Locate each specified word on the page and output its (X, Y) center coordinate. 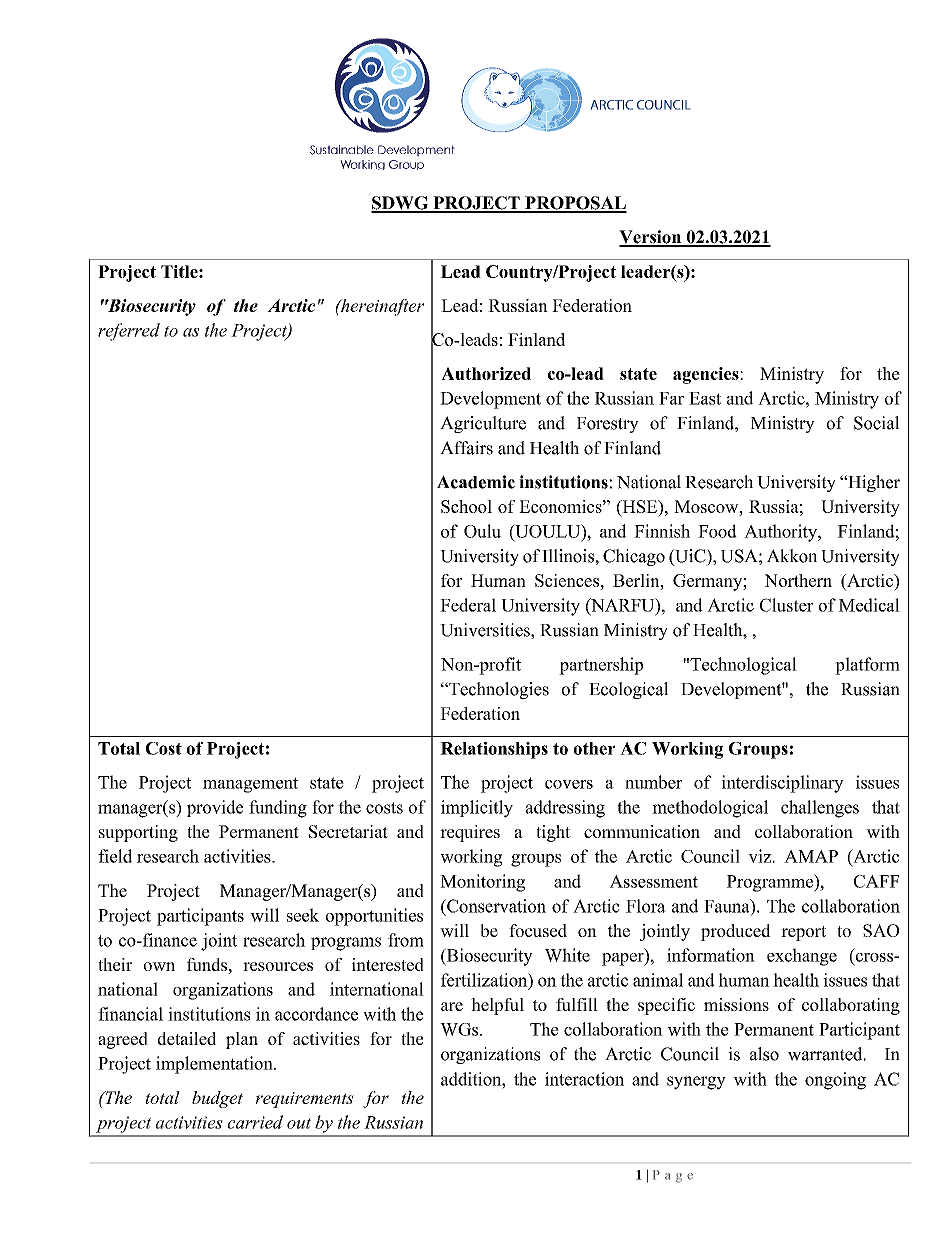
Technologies (498, 690)
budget (217, 1099)
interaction (584, 1079)
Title (180, 271)
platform (867, 666)
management (250, 785)
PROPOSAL (575, 204)
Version (651, 238)
